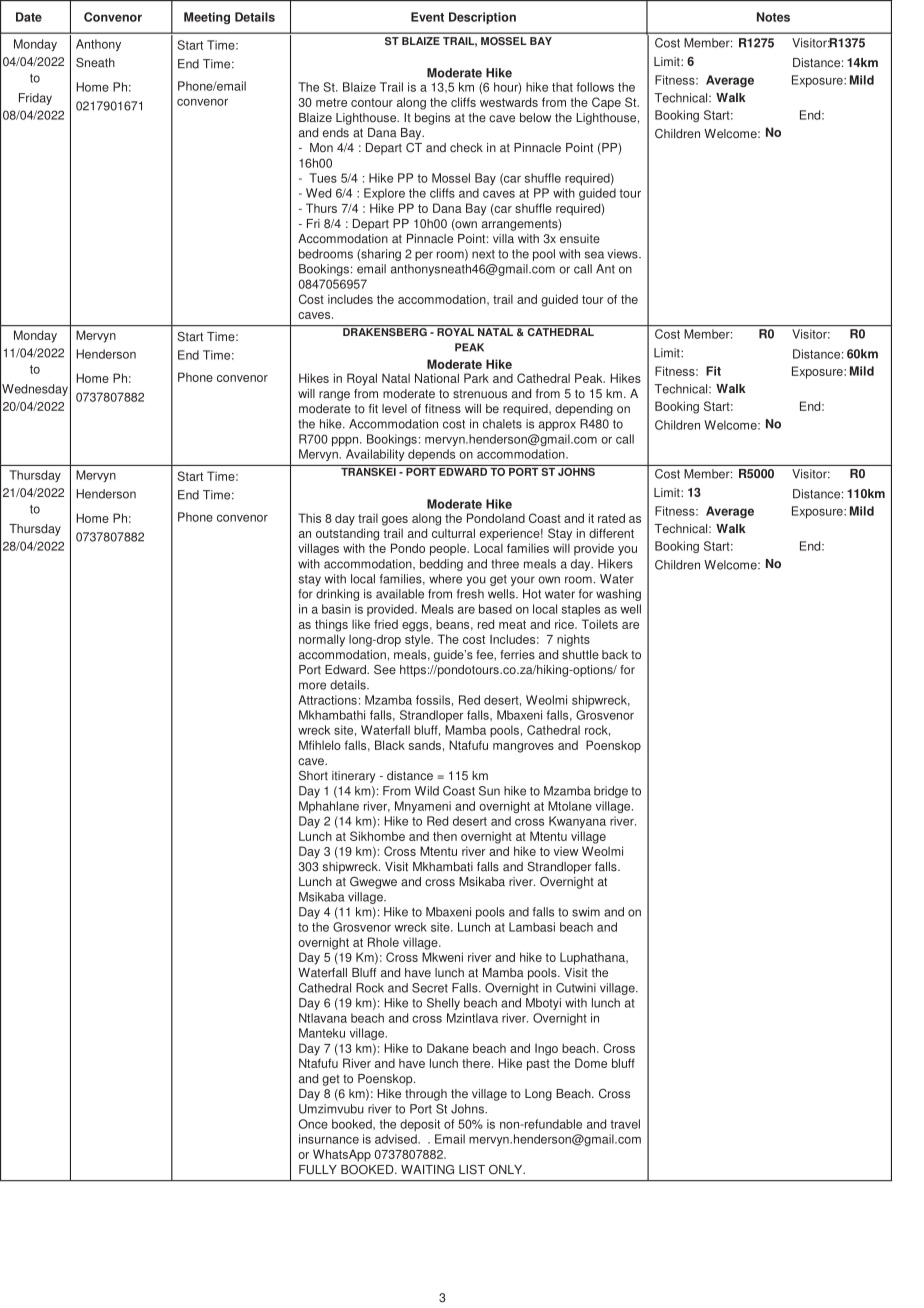 The image size is (924, 1308). What do you see at coordinates (773, 17) in the document?
I see `Notes` at bounding box center [773, 17].
